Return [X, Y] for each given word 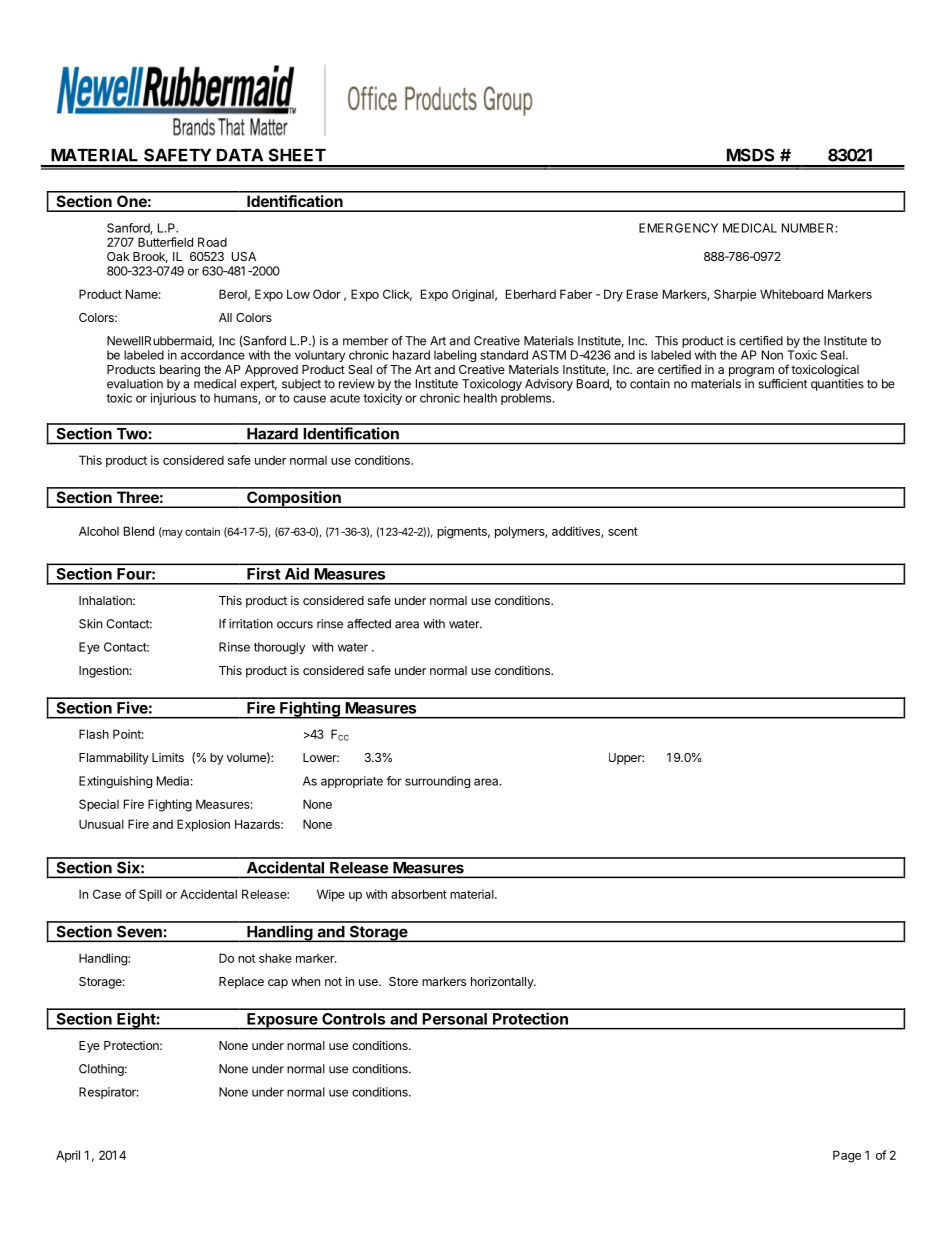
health [480, 398]
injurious [173, 399]
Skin [90, 624]
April [68, 1156]
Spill [150, 895]
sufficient [782, 384]
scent [623, 531]
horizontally [503, 982]
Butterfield [165, 242]
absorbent [419, 894]
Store [403, 981]
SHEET [297, 155]
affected [369, 624]
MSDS [750, 155]
